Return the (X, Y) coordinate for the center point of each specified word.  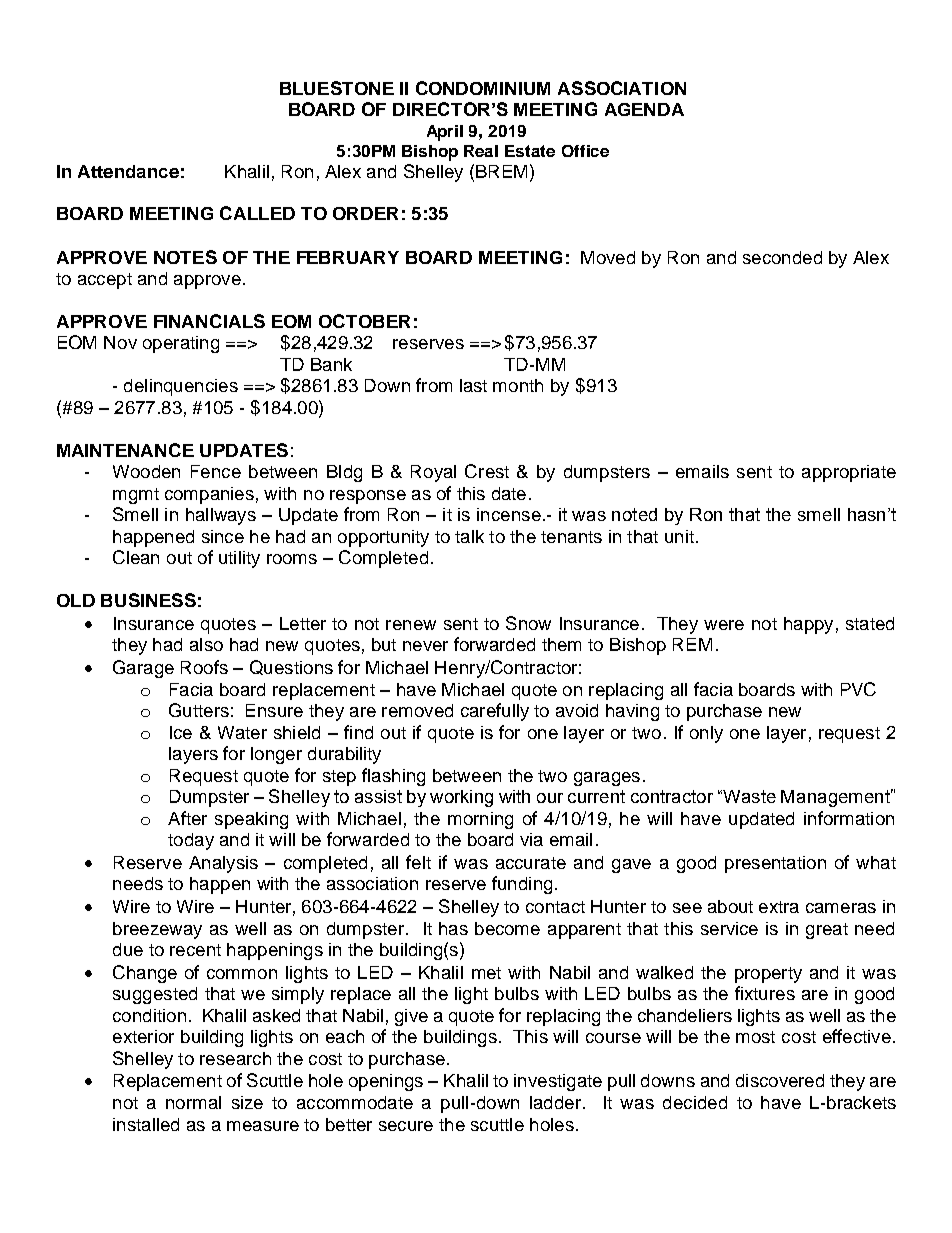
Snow (528, 623)
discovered (780, 1080)
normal (193, 1102)
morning (480, 820)
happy (808, 625)
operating (181, 344)
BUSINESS (148, 600)
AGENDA (644, 109)
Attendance (128, 171)
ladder (557, 1102)
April (445, 133)
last (473, 385)
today (191, 841)
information (849, 818)
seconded (782, 257)
